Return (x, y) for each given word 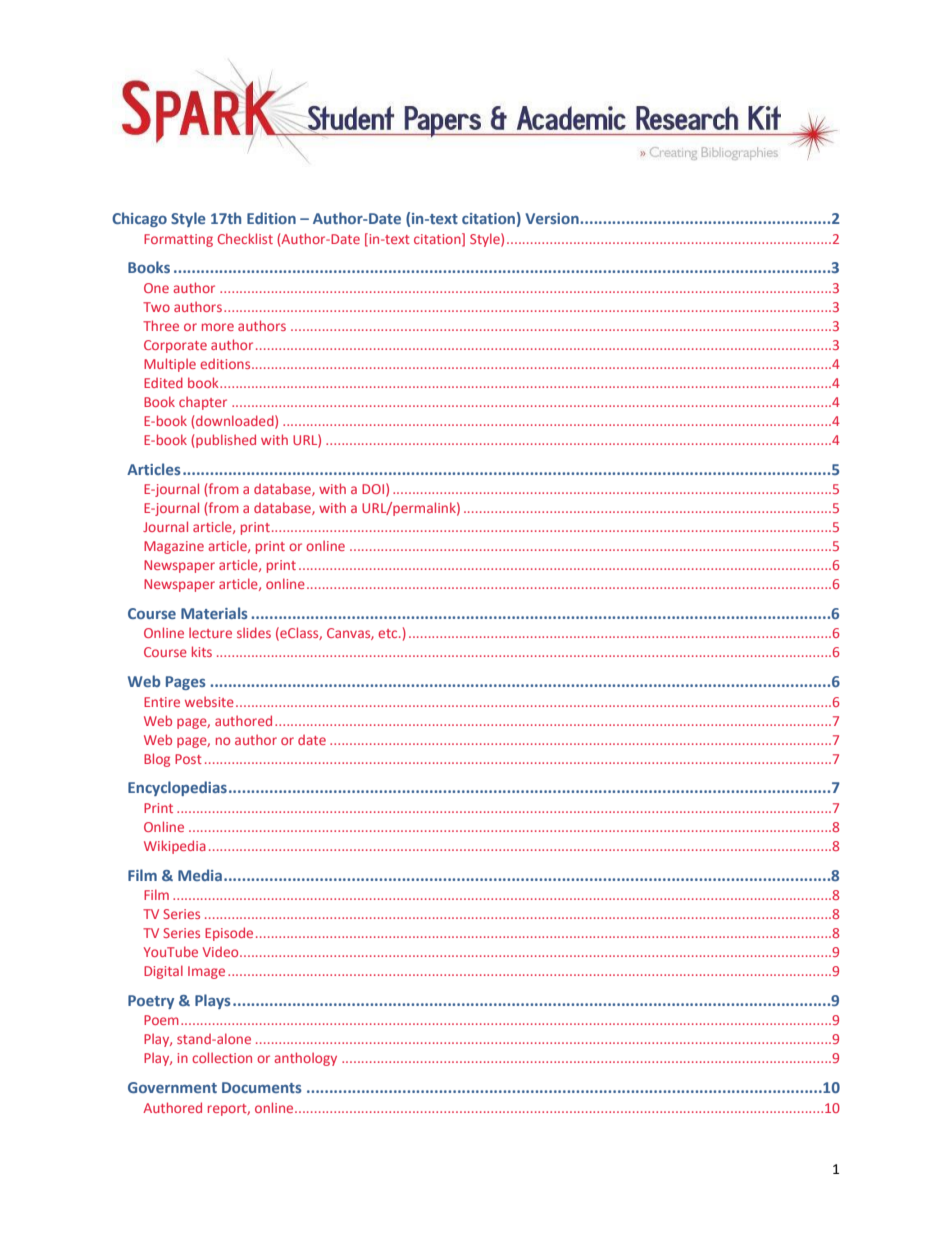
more (218, 327)
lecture (210, 632)
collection (222, 1057)
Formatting (178, 240)
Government (172, 1087)
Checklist (245, 238)
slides (254, 632)
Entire (162, 702)
